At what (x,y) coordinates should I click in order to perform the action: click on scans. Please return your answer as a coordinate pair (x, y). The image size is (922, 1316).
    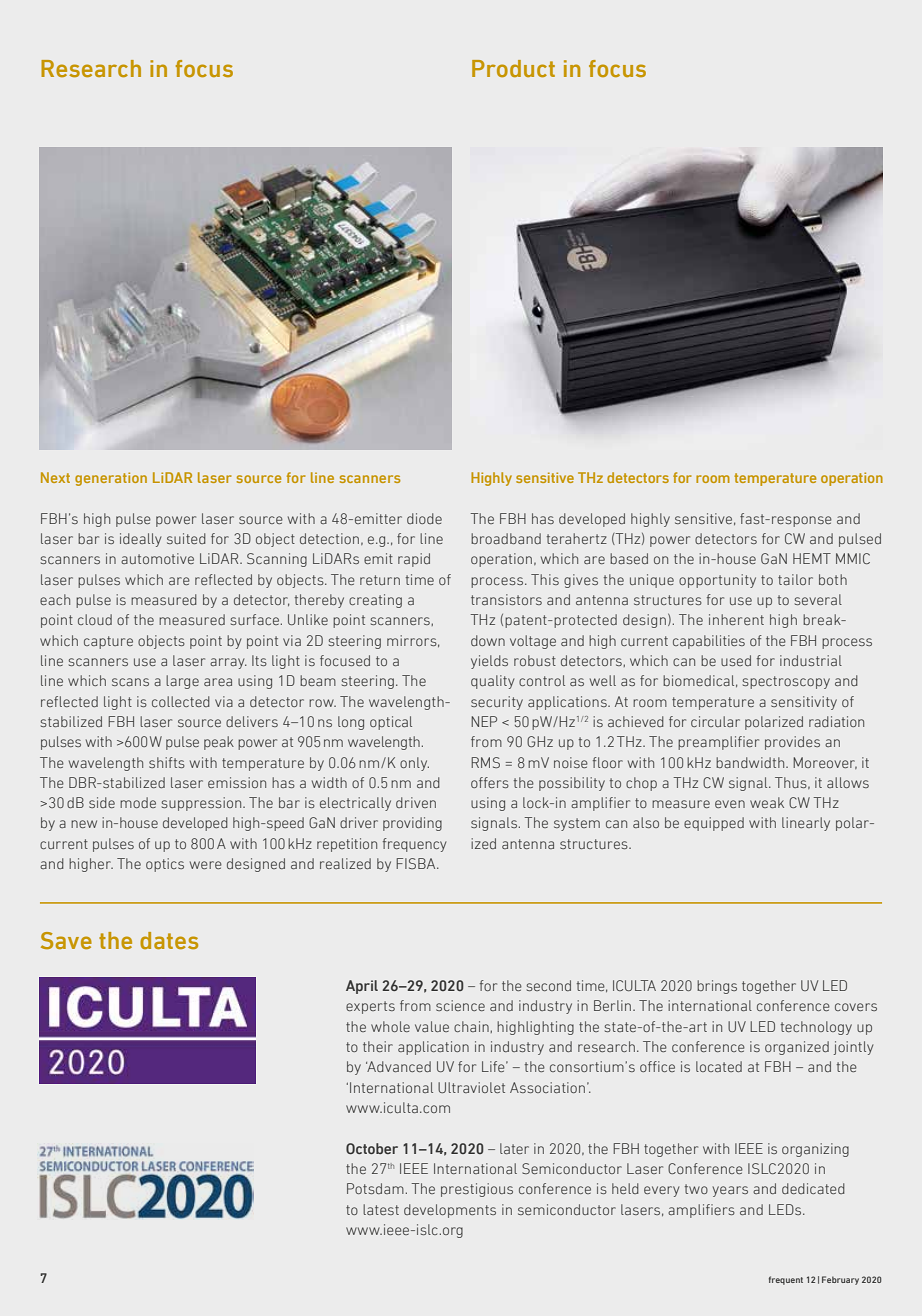
    Looking at the image, I should click on (130, 682).
